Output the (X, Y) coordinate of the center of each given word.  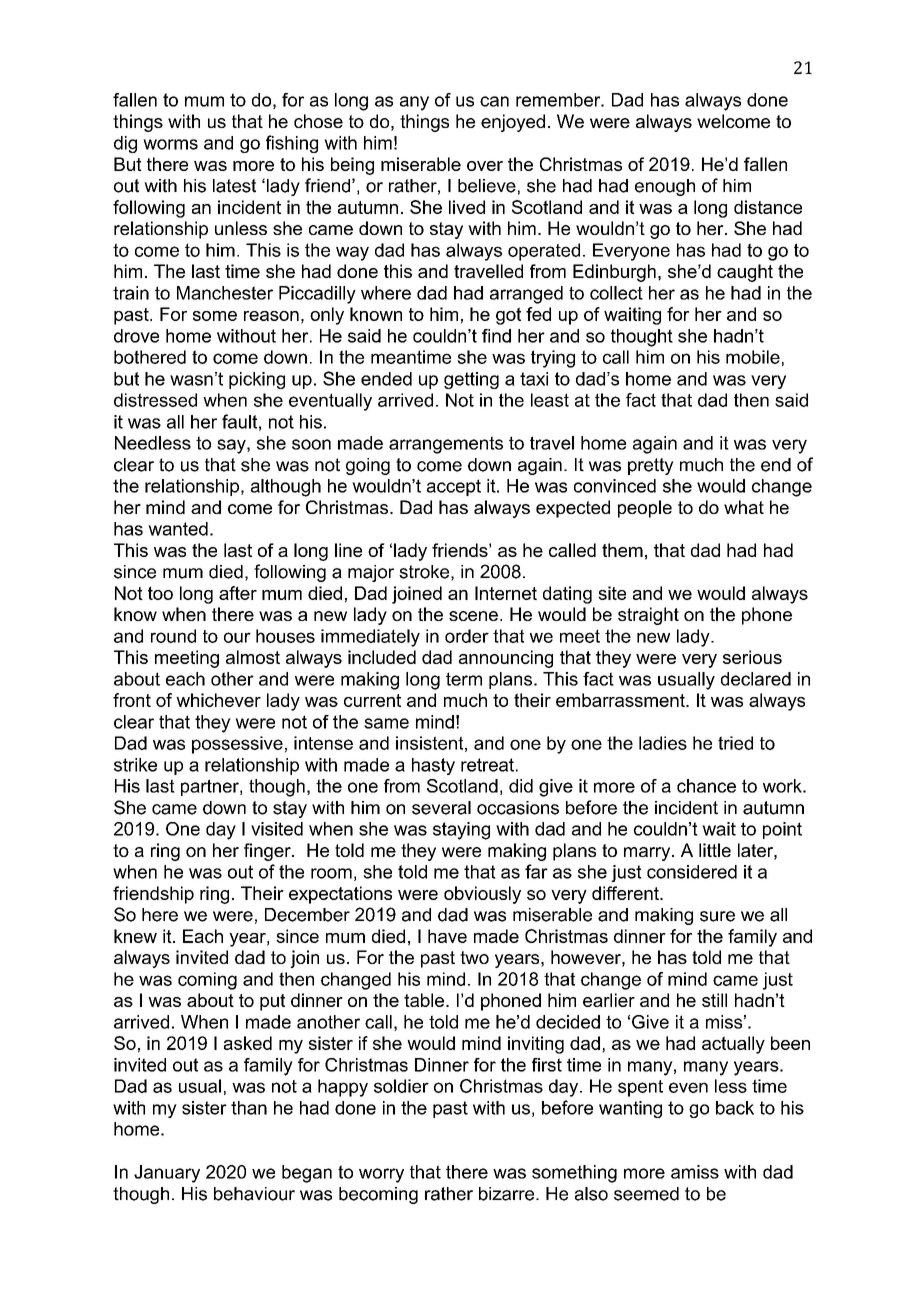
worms (170, 144)
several (441, 808)
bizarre (508, 1194)
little (715, 850)
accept (454, 487)
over (485, 166)
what (744, 507)
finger (268, 852)
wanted (178, 529)
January (167, 1174)
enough (665, 187)
